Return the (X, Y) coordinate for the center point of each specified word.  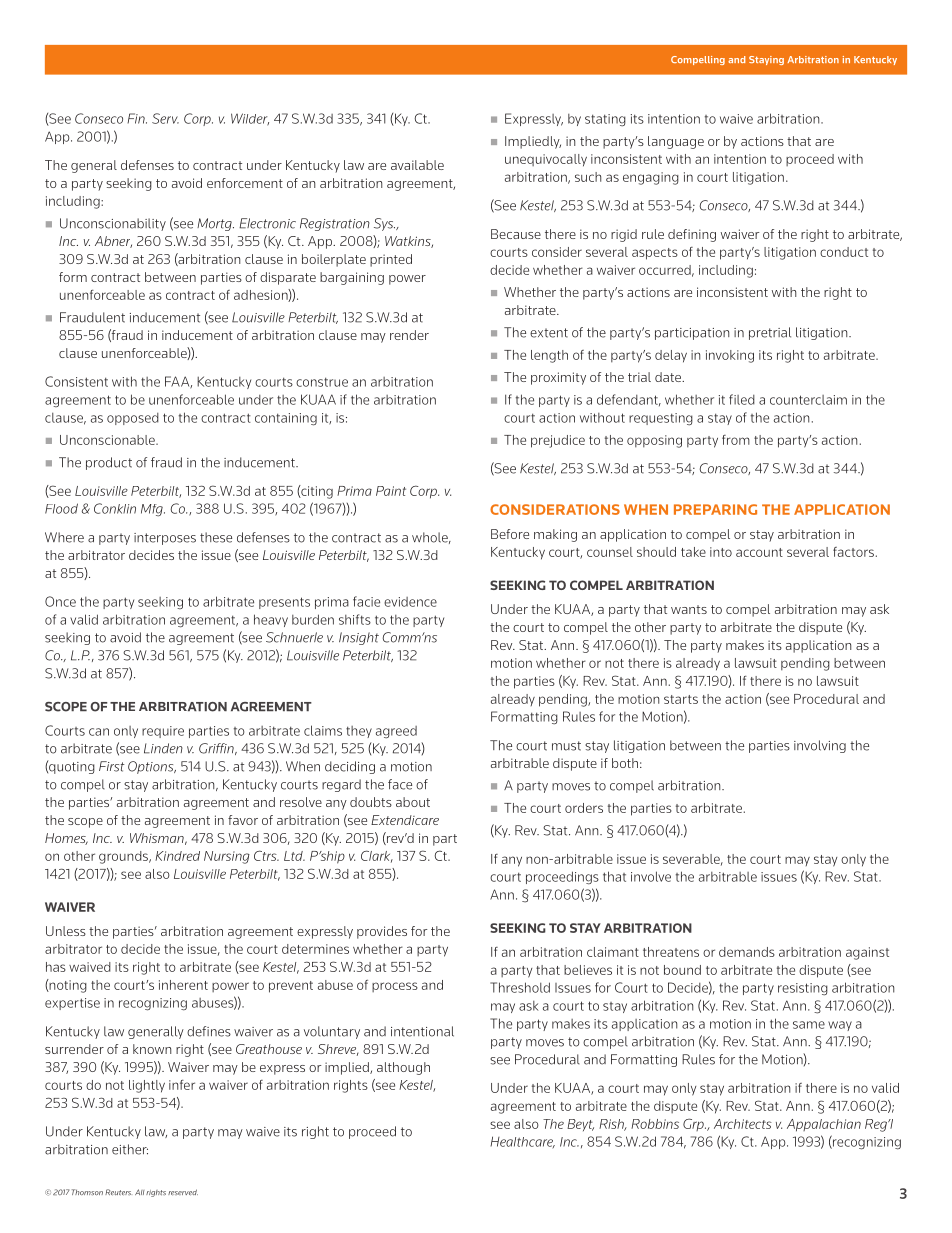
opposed (133, 419)
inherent (183, 985)
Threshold (520, 987)
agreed (396, 732)
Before (510, 534)
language (676, 142)
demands (747, 952)
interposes (165, 539)
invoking (730, 356)
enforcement (245, 183)
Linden (163, 748)
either (130, 1149)
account (759, 552)
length (549, 356)
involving (820, 746)
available (417, 165)
